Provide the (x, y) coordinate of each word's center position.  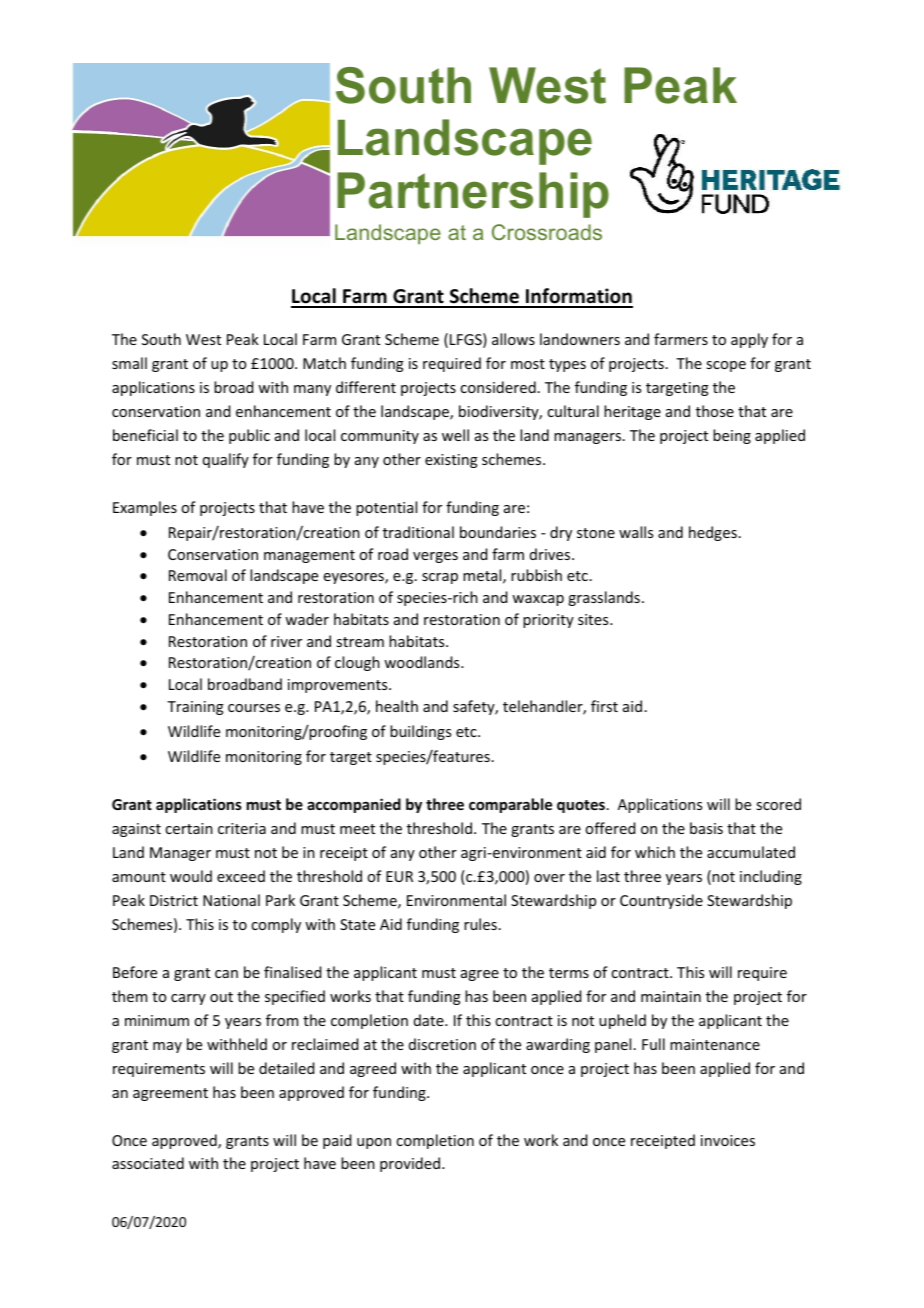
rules (480, 924)
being (732, 436)
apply (749, 340)
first (604, 706)
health (397, 706)
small (129, 363)
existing (451, 461)
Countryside (661, 901)
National (231, 900)
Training (195, 708)
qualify (226, 460)
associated (148, 1163)
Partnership (473, 195)
